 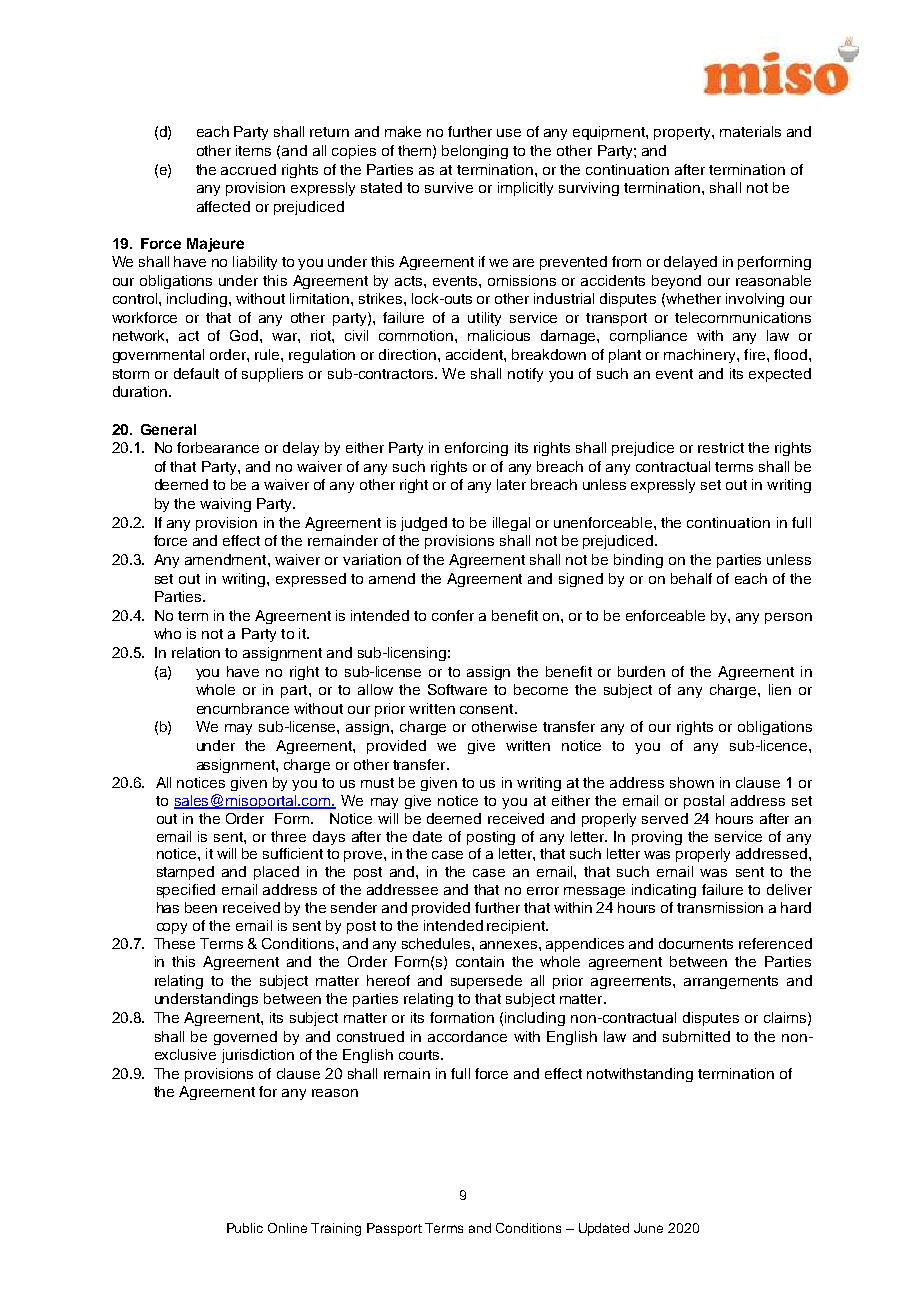 I want to click on accrued, so click(x=248, y=169).
